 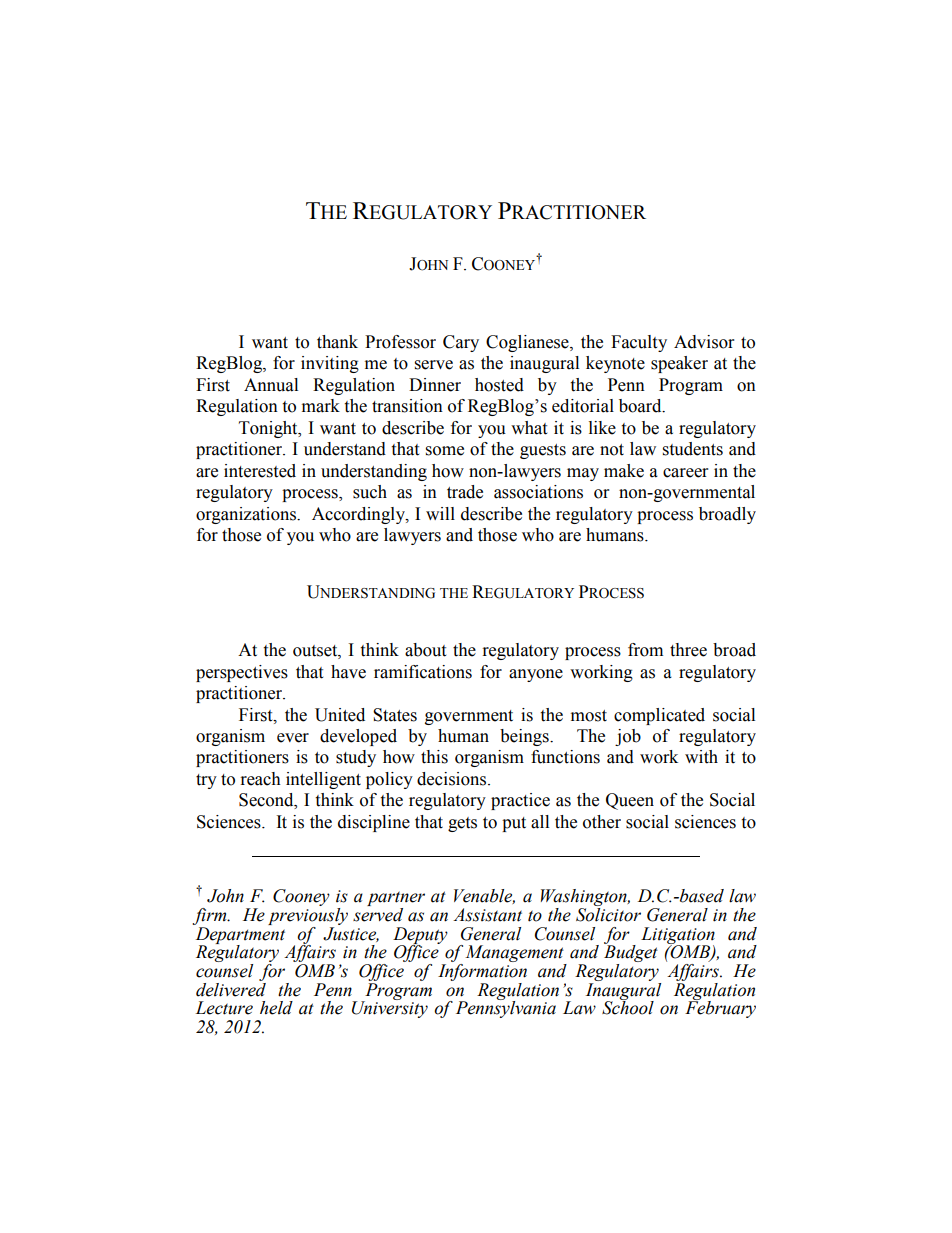 What do you see at coordinates (679, 364) in the image?
I see `speaker` at bounding box center [679, 364].
